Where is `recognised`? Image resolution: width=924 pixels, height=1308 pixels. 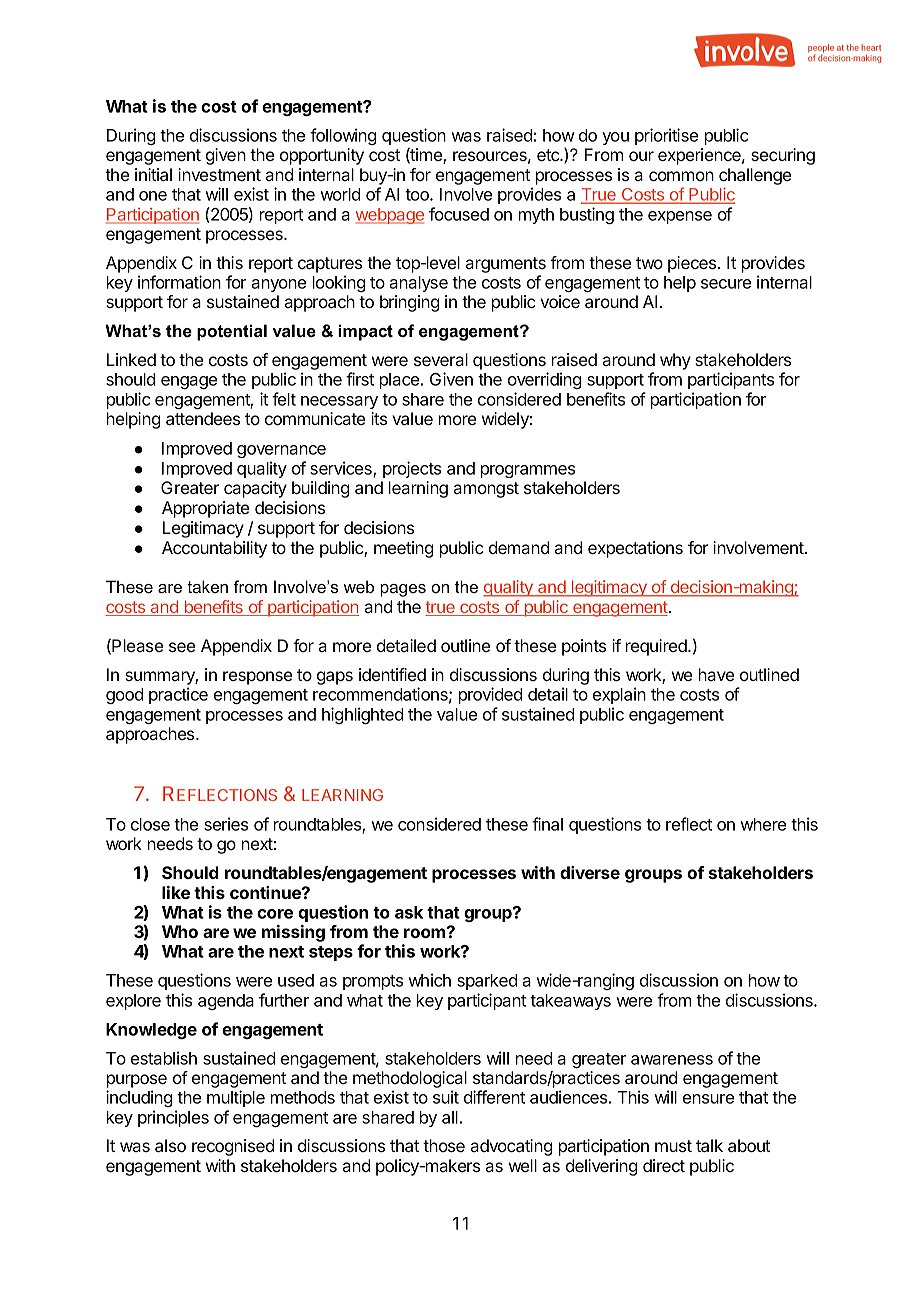 recognised is located at coordinates (233, 1147).
